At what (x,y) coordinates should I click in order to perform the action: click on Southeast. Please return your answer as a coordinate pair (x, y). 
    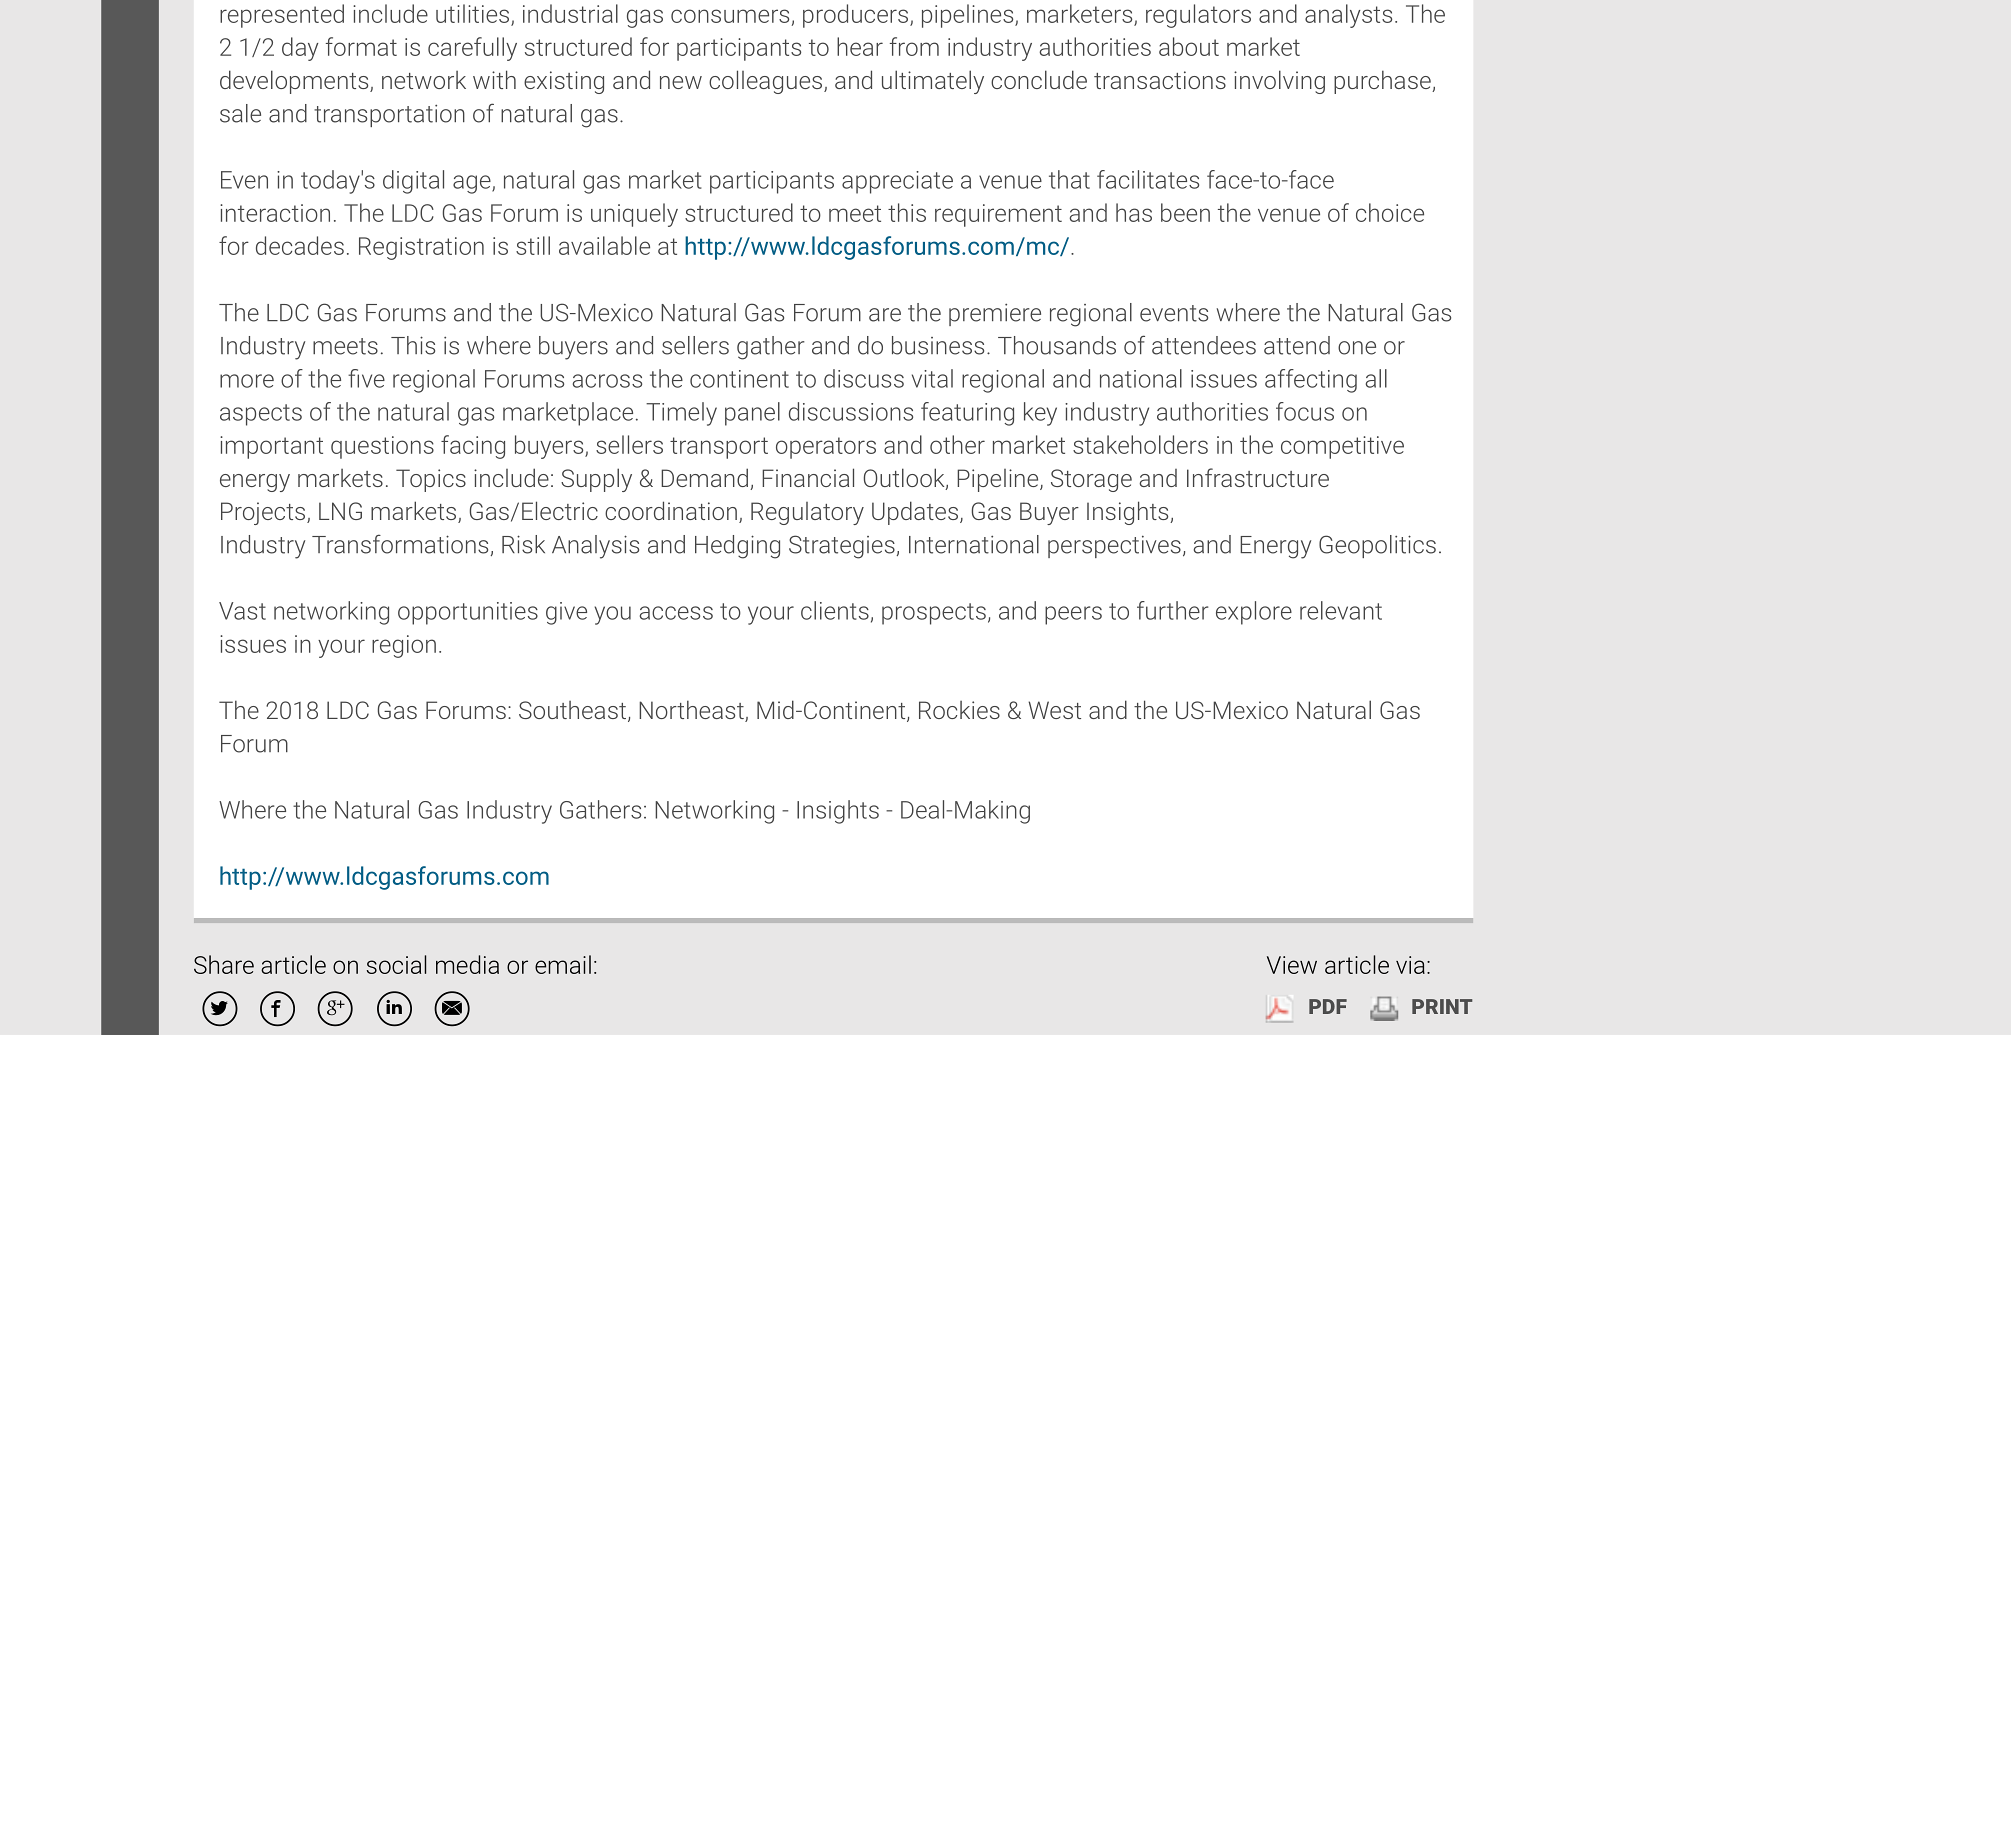
    Looking at the image, I should click on (572, 710).
